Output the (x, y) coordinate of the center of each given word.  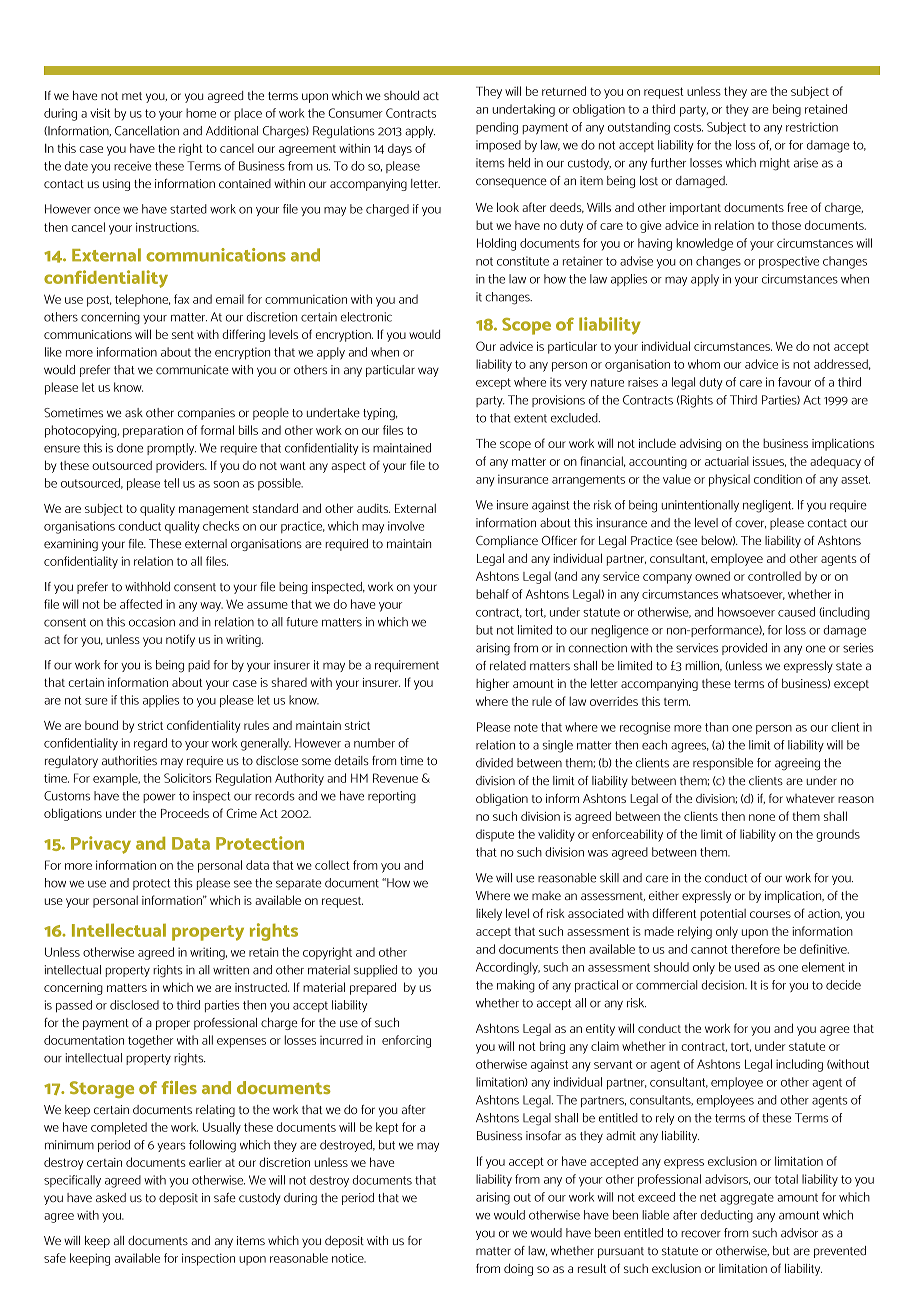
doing (518, 1269)
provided (744, 649)
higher (492, 684)
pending (497, 128)
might (775, 164)
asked (111, 1198)
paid (199, 666)
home (201, 113)
